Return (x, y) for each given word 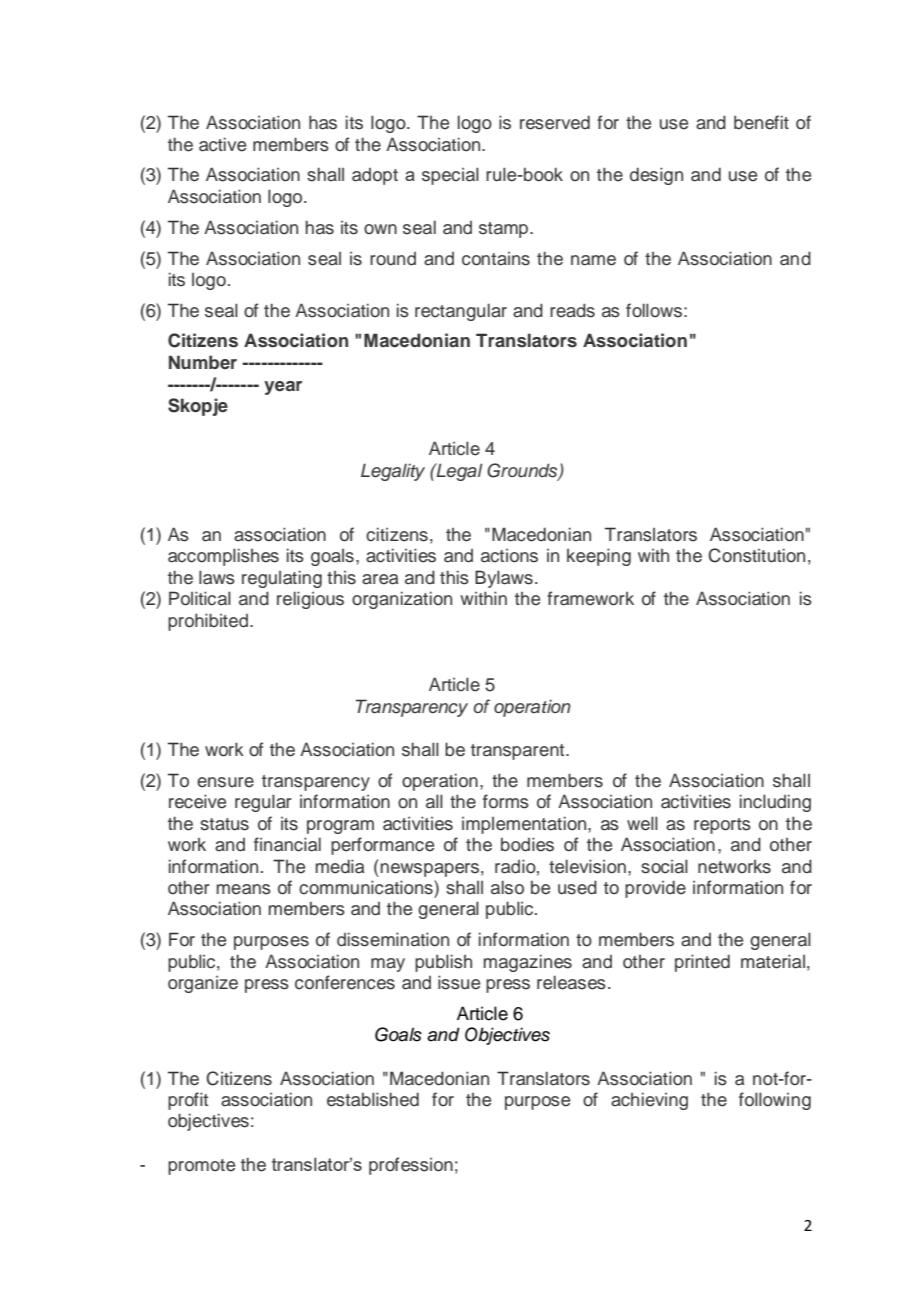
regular (263, 803)
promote (201, 1167)
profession (411, 1166)
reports (722, 826)
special (450, 176)
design (656, 176)
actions (509, 556)
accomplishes (223, 557)
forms (506, 801)
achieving (649, 1101)
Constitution (756, 555)
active (222, 144)
